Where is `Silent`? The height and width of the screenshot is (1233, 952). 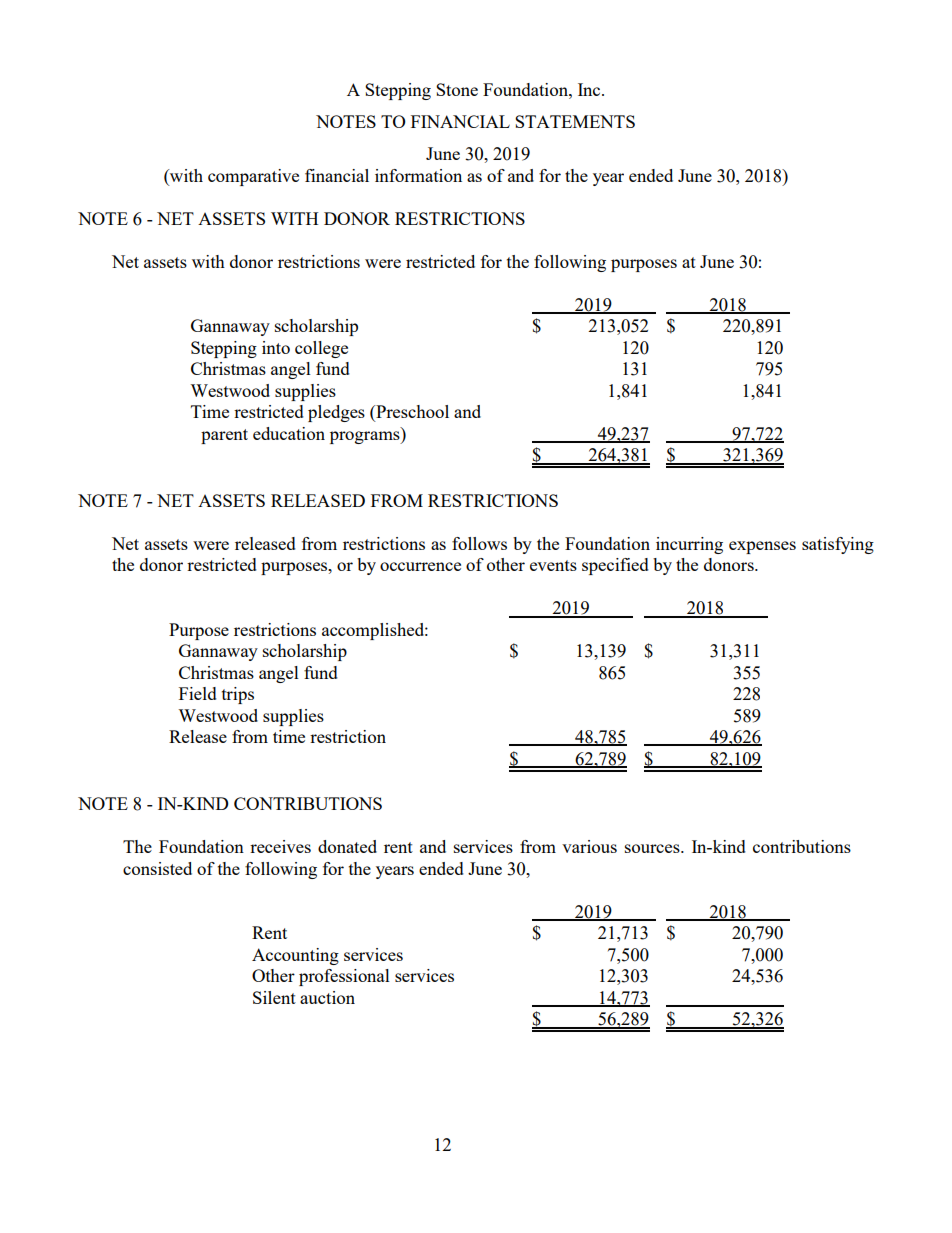
Silent is located at coordinates (274, 997).
